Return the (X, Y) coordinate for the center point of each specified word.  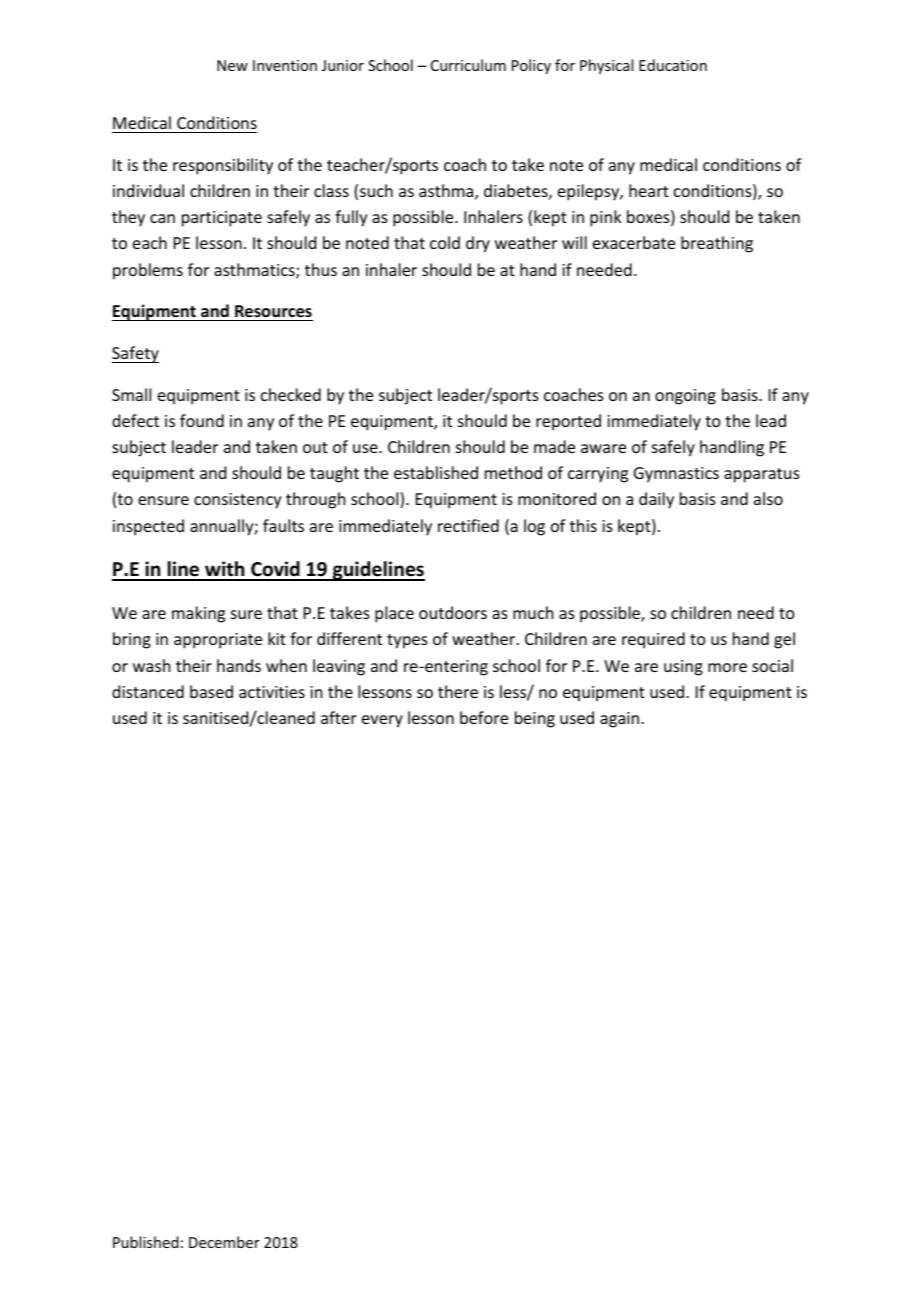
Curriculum (468, 65)
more (727, 667)
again (619, 720)
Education (673, 65)
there (458, 691)
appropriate (218, 641)
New (232, 65)
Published (146, 1242)
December (224, 1242)
